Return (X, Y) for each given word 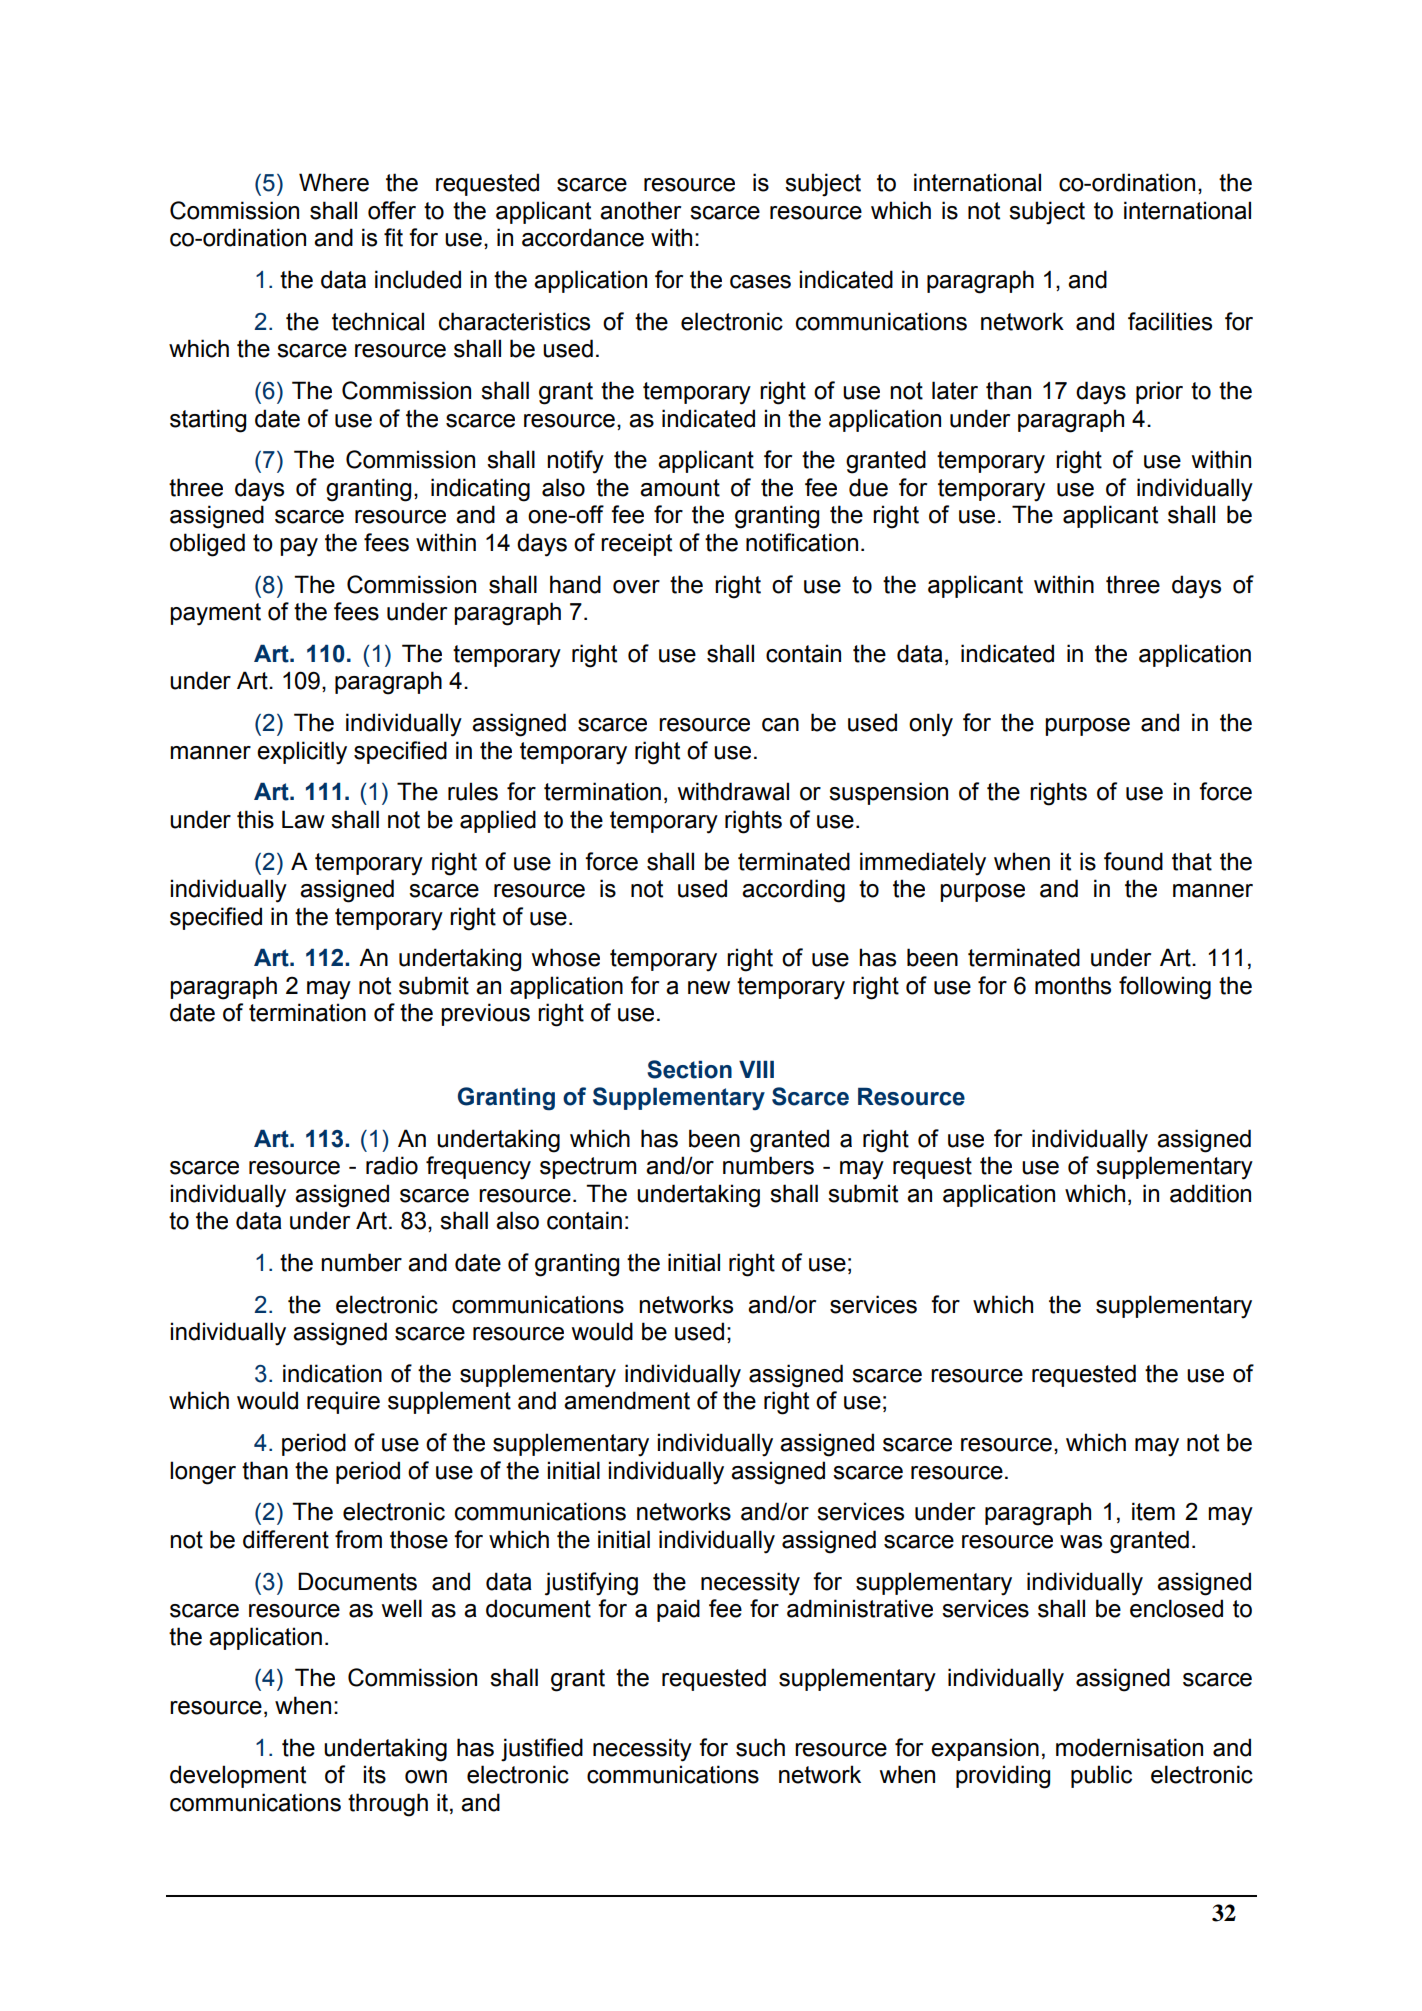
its (375, 1774)
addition (1210, 1193)
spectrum (588, 1168)
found (1133, 861)
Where (334, 182)
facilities (1170, 321)
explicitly (302, 753)
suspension (888, 793)
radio (392, 1165)
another (640, 210)
